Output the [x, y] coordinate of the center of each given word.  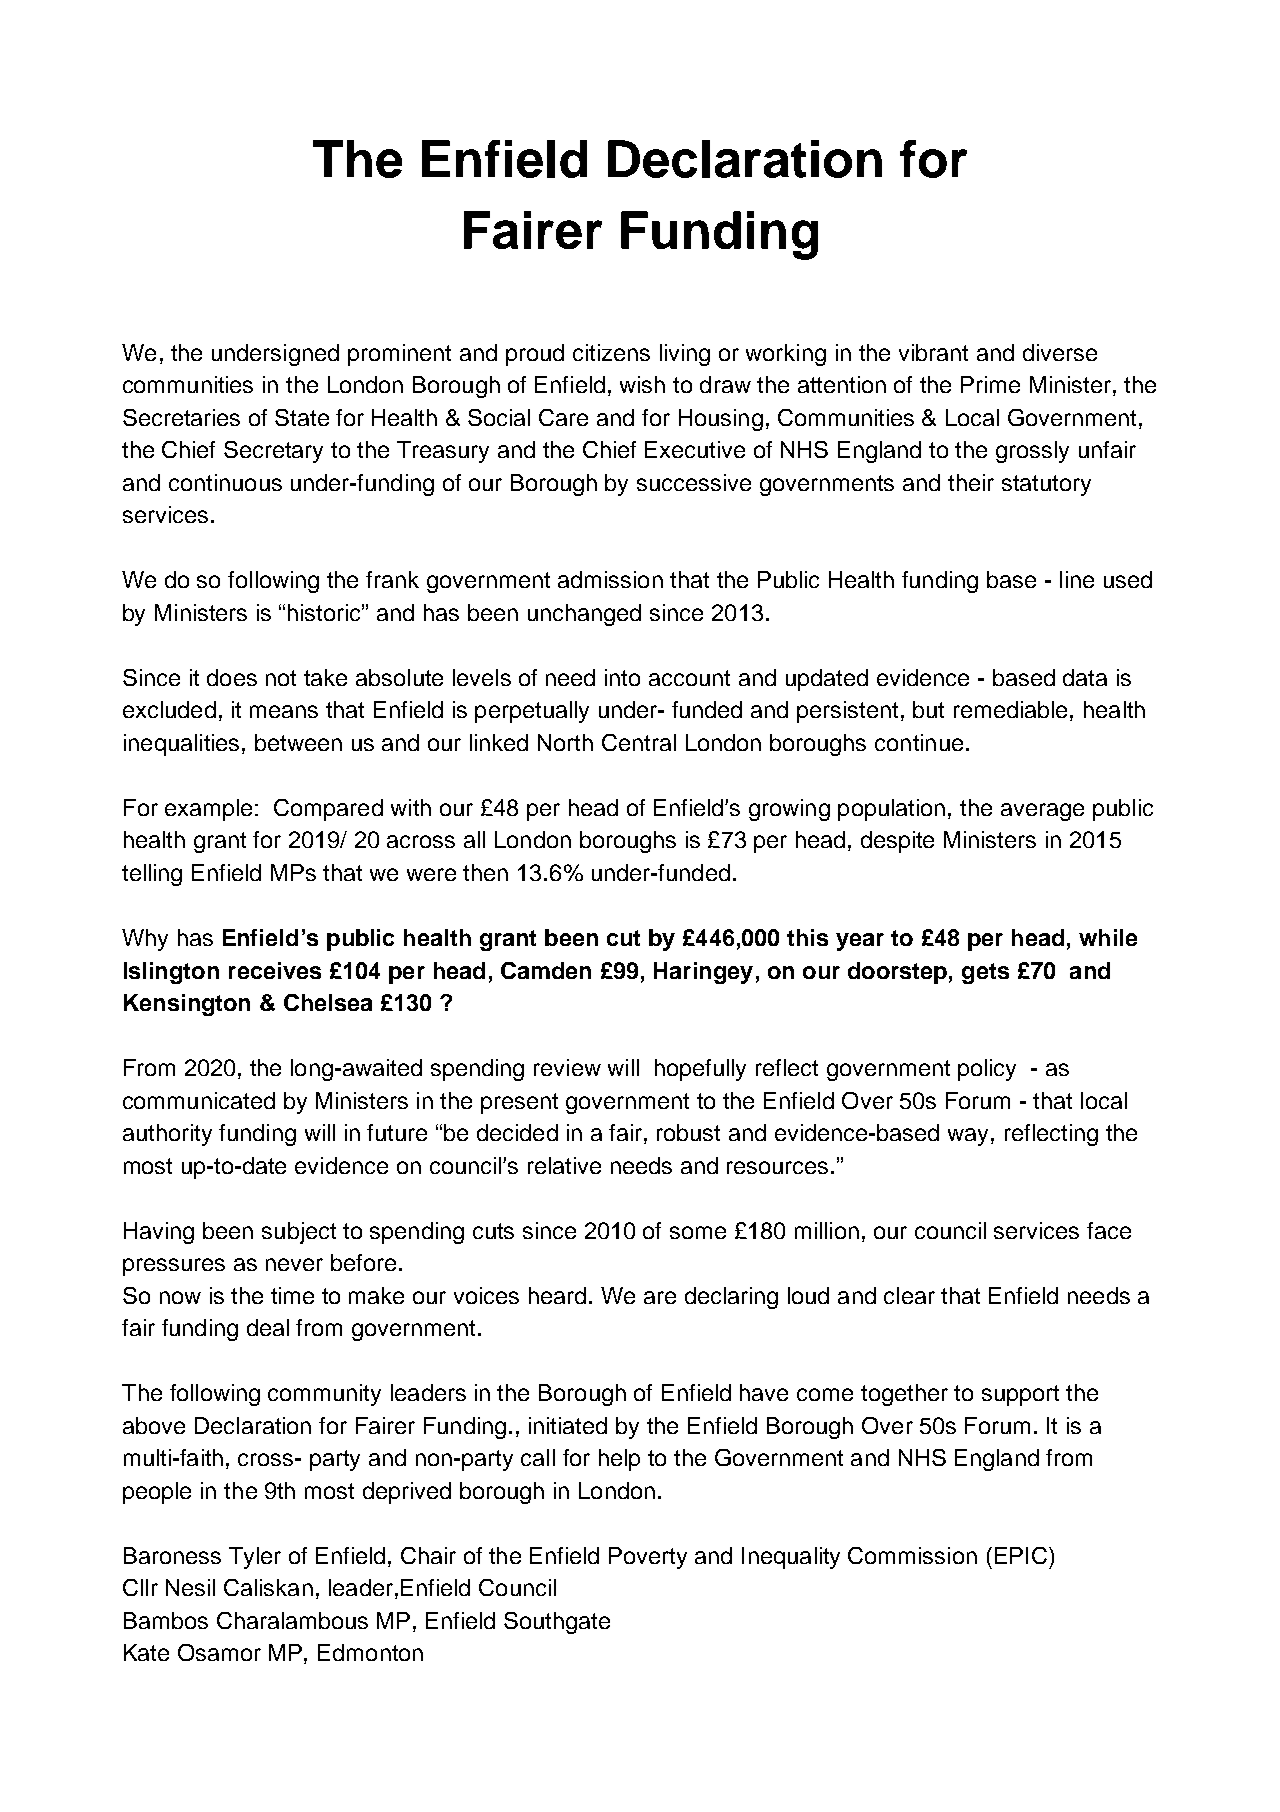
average [1042, 812]
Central [639, 742]
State [302, 417]
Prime [990, 384]
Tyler [255, 1558]
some [698, 1232]
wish [642, 384]
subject [299, 1233]
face [1109, 1230]
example [208, 810]
